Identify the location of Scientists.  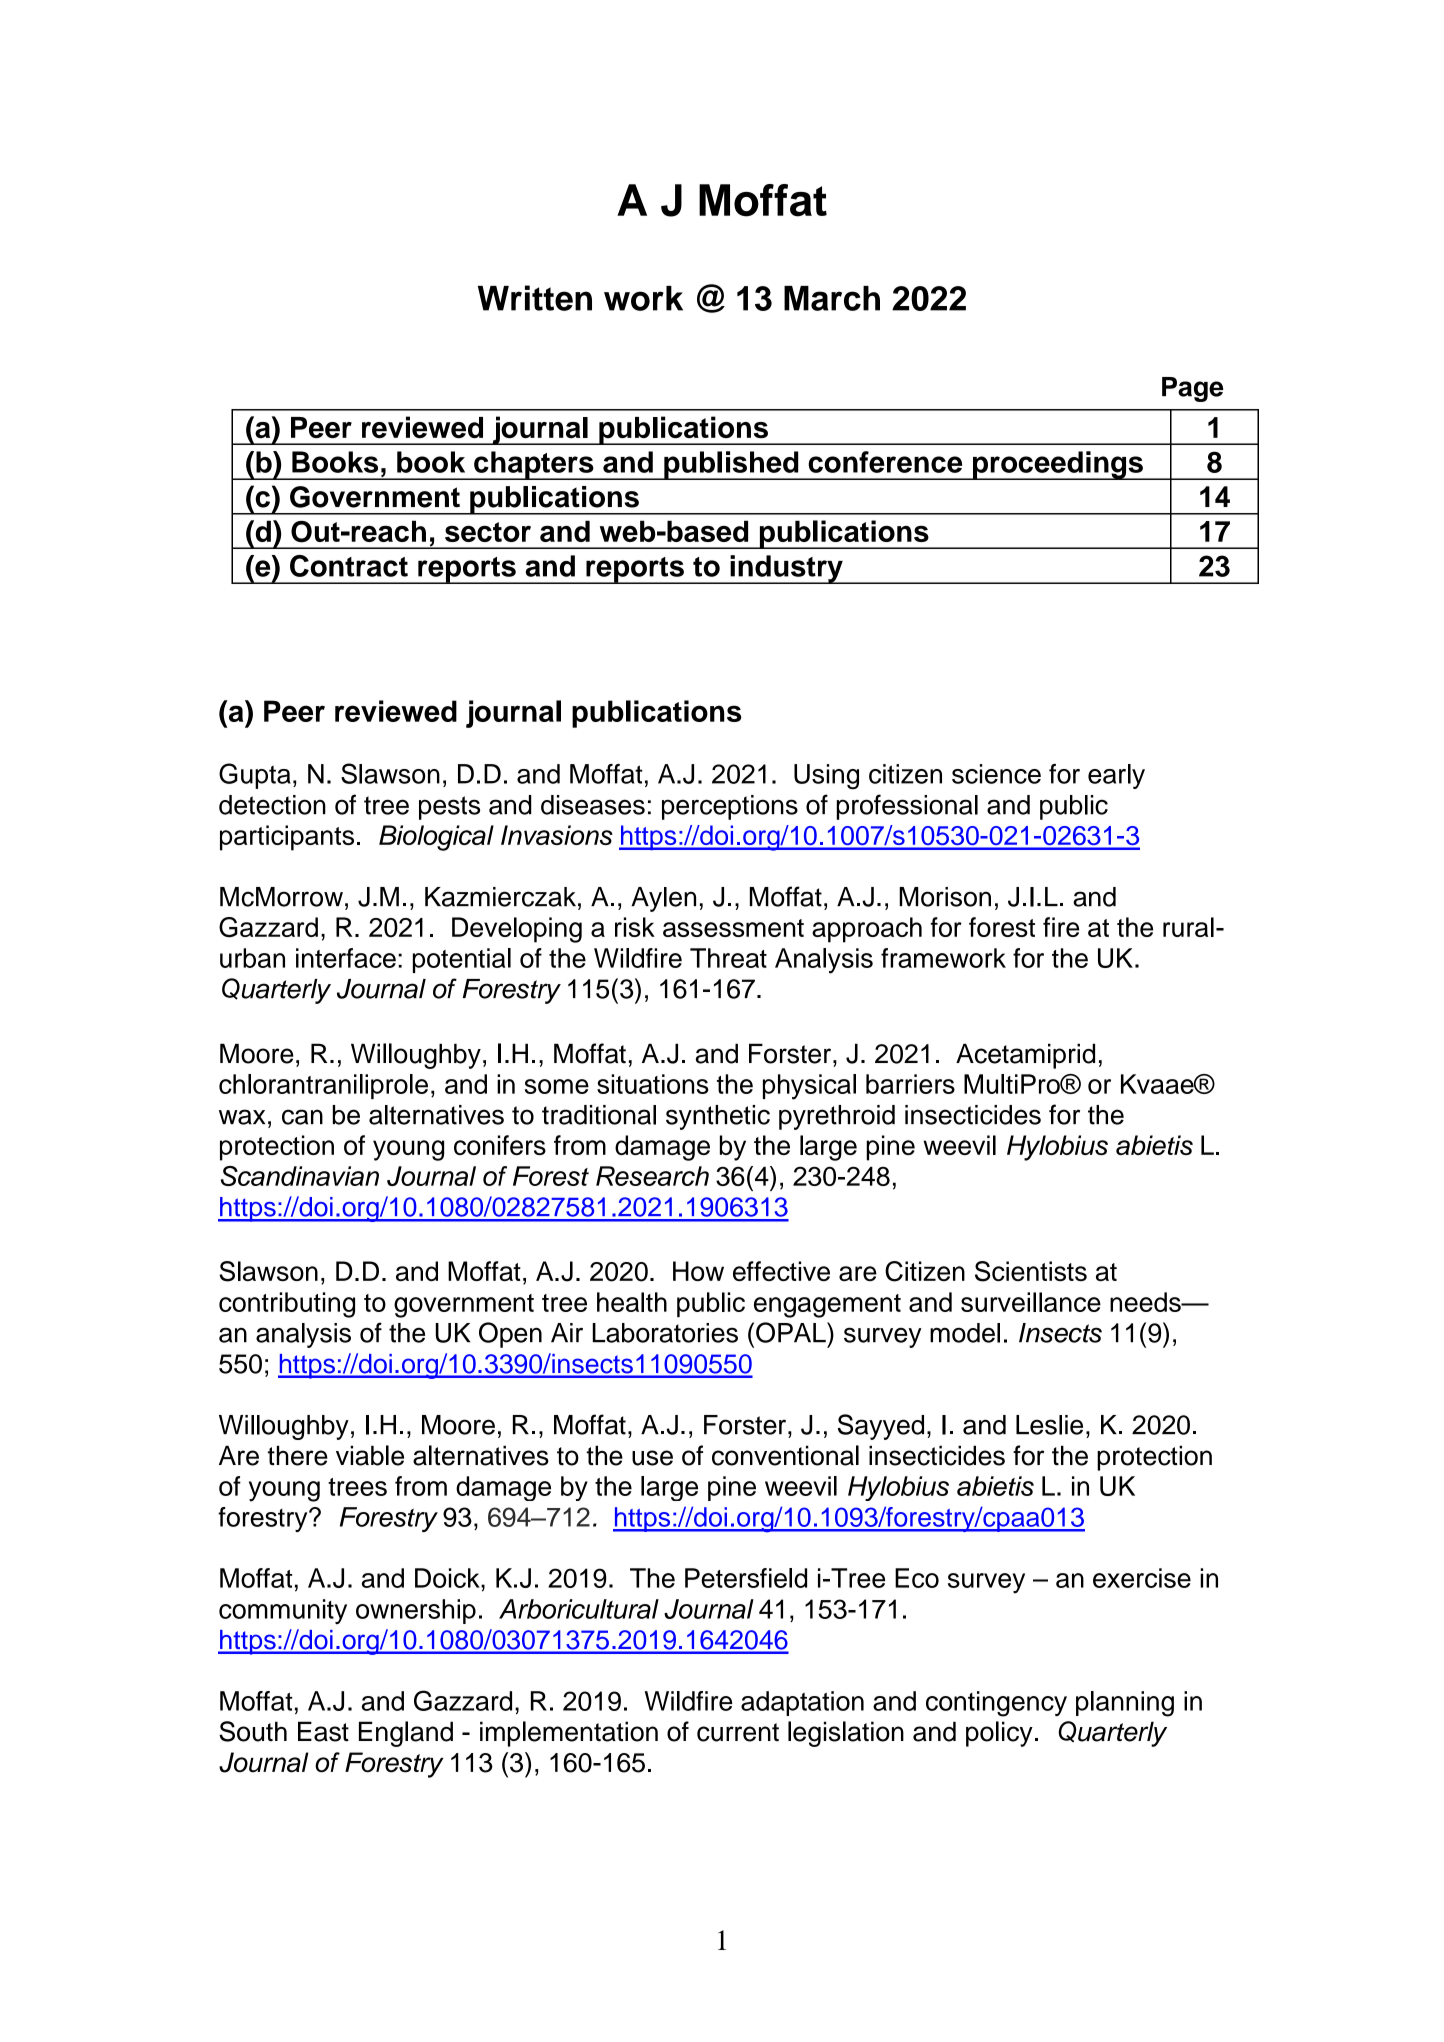
(1031, 1271).
